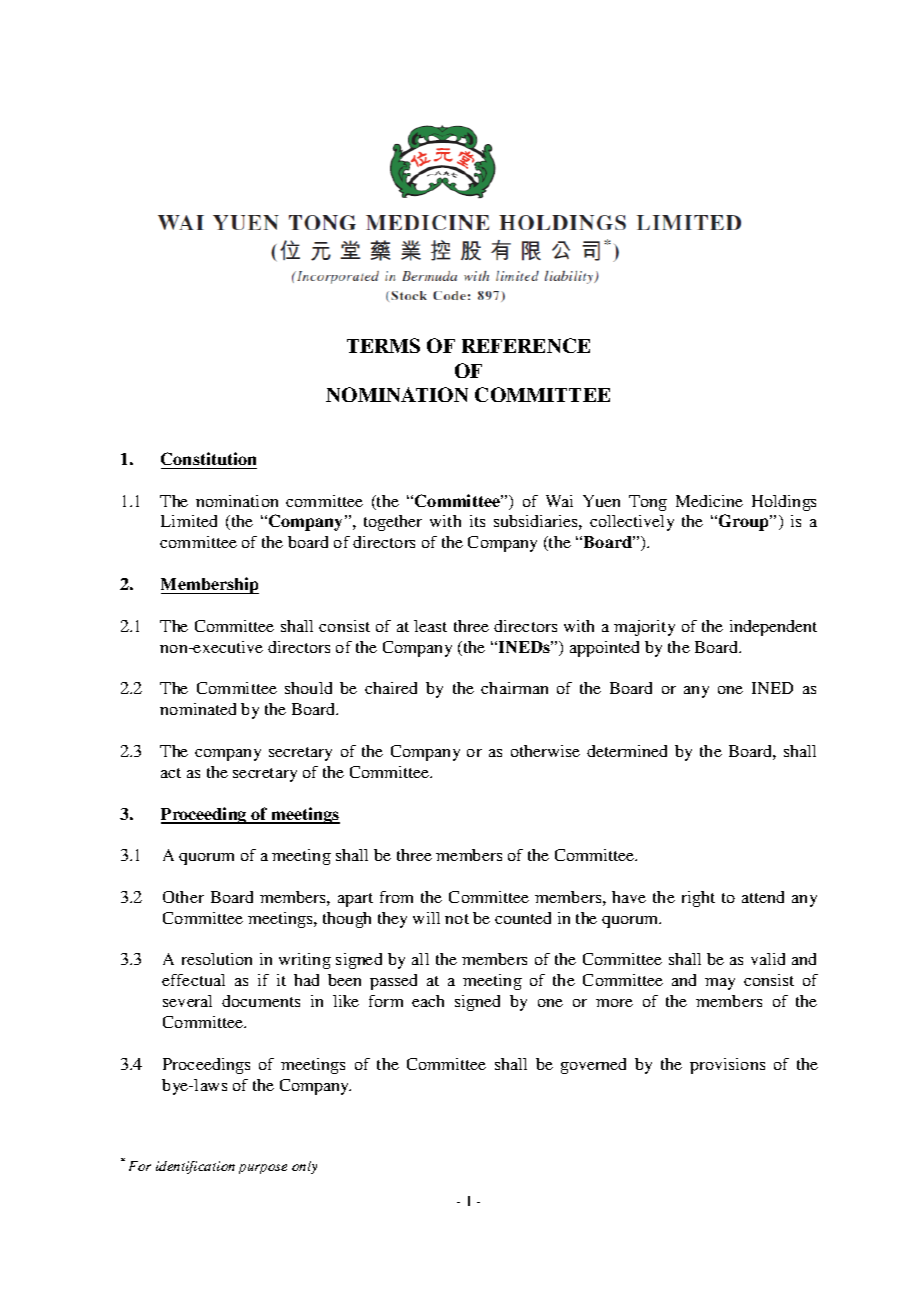 This image has width=924, height=1308. Describe the element at coordinates (261, 1001) in the image. I see `documents` at that location.
